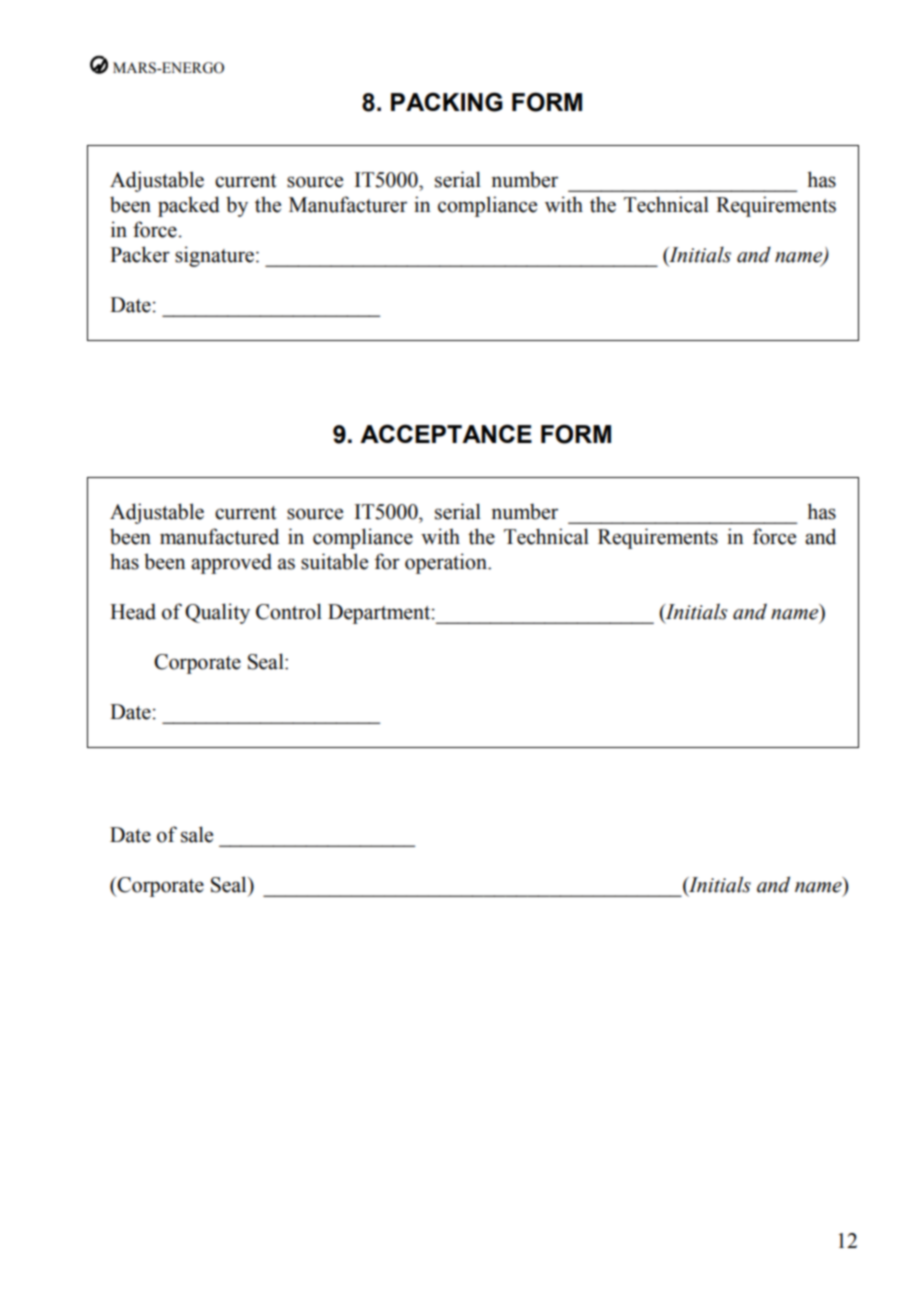 This page has width=924, height=1308. I want to click on packed, so click(189, 206).
